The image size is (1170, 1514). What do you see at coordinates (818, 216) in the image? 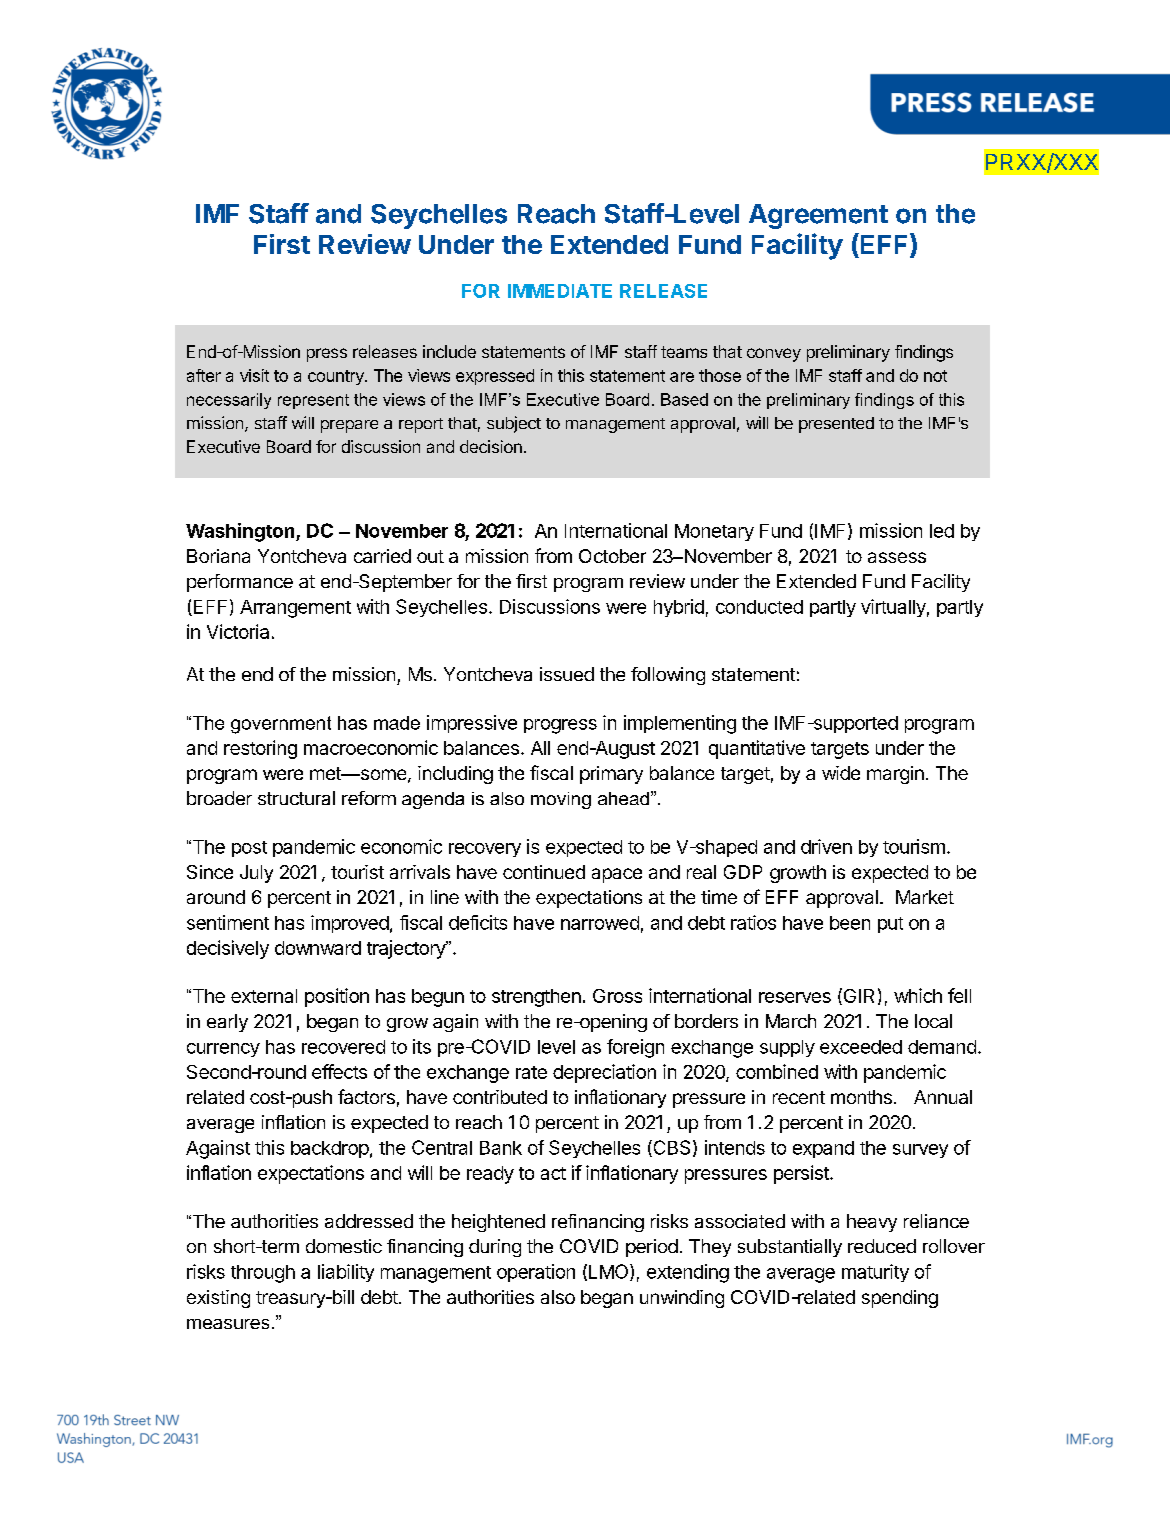
I see `Agreement` at bounding box center [818, 216].
